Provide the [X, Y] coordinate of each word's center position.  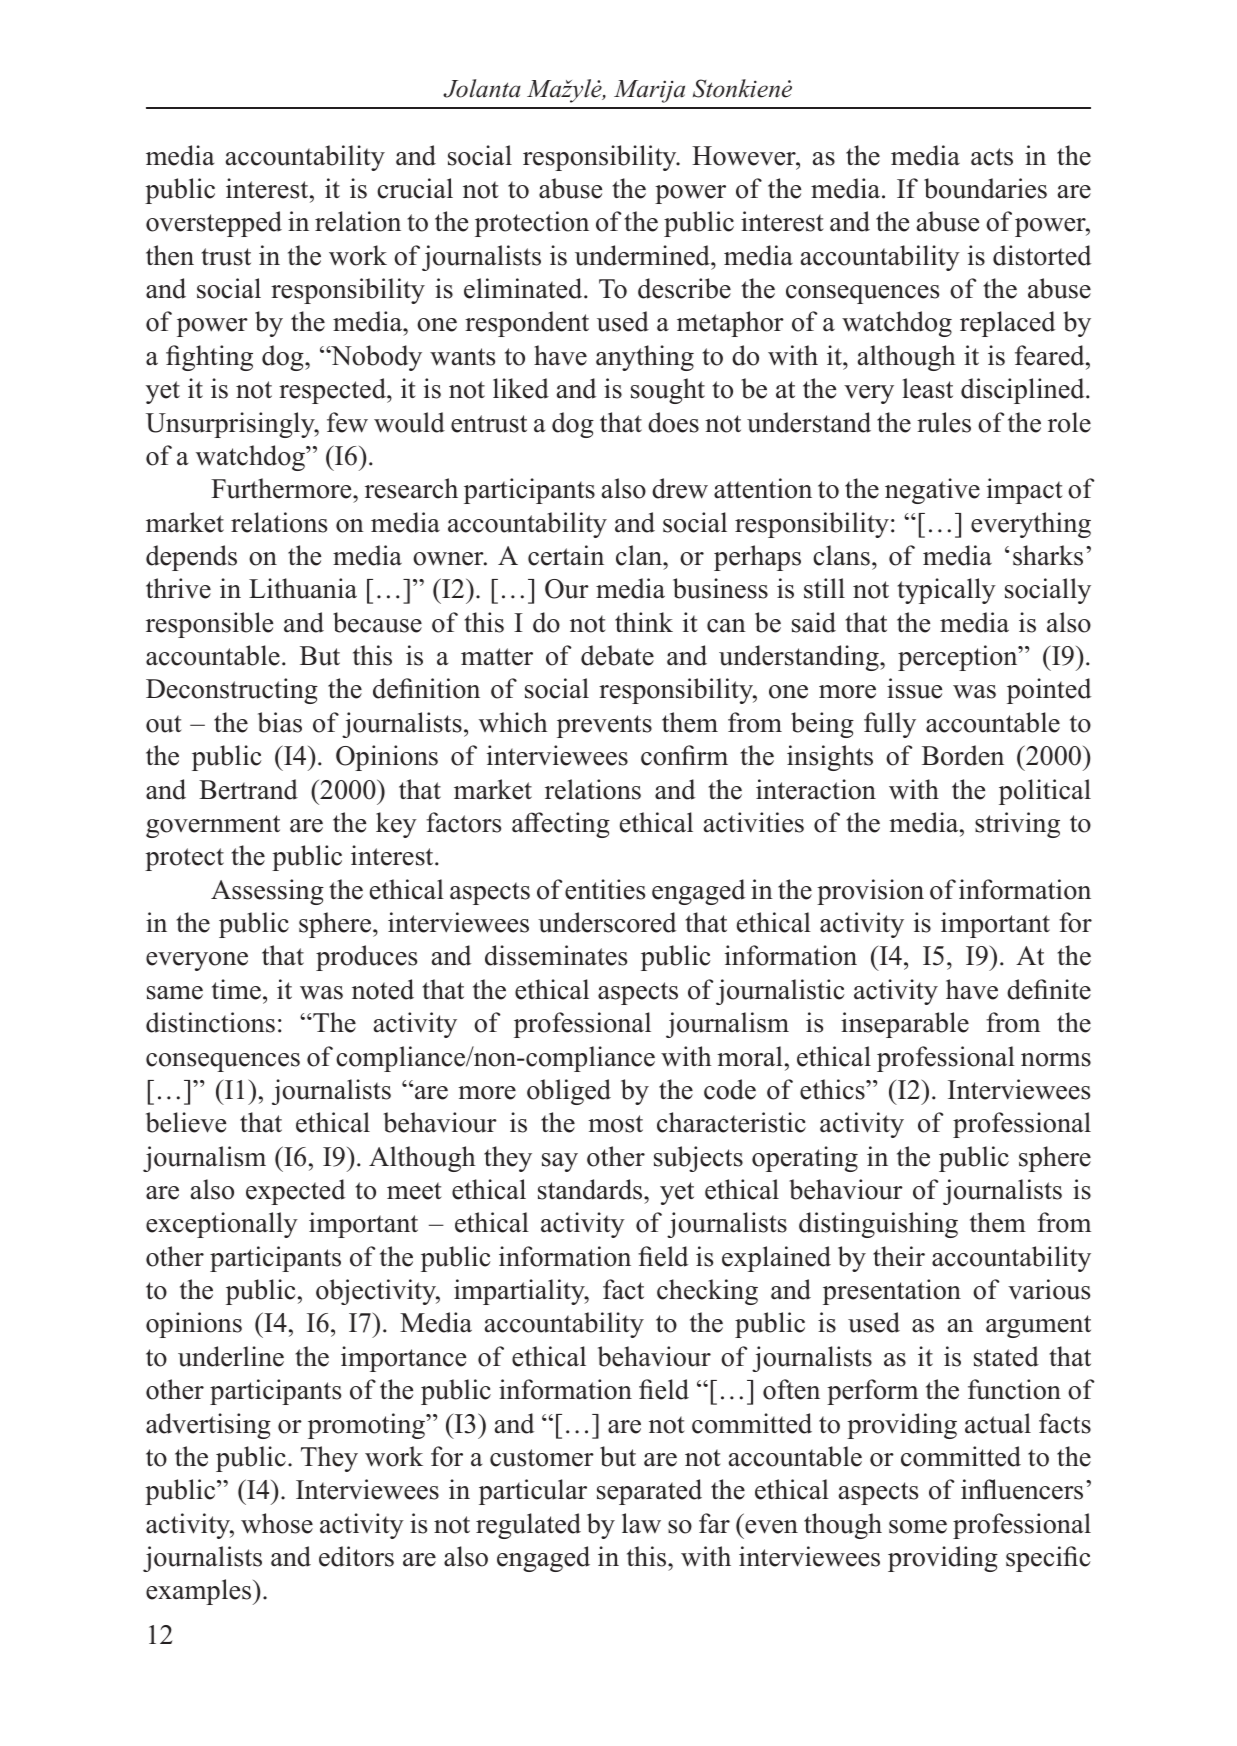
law [641, 1523]
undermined [643, 255]
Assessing [267, 892]
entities [605, 889]
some [918, 1527]
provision [870, 892]
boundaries [985, 188]
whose [277, 1523]
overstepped [214, 224]
